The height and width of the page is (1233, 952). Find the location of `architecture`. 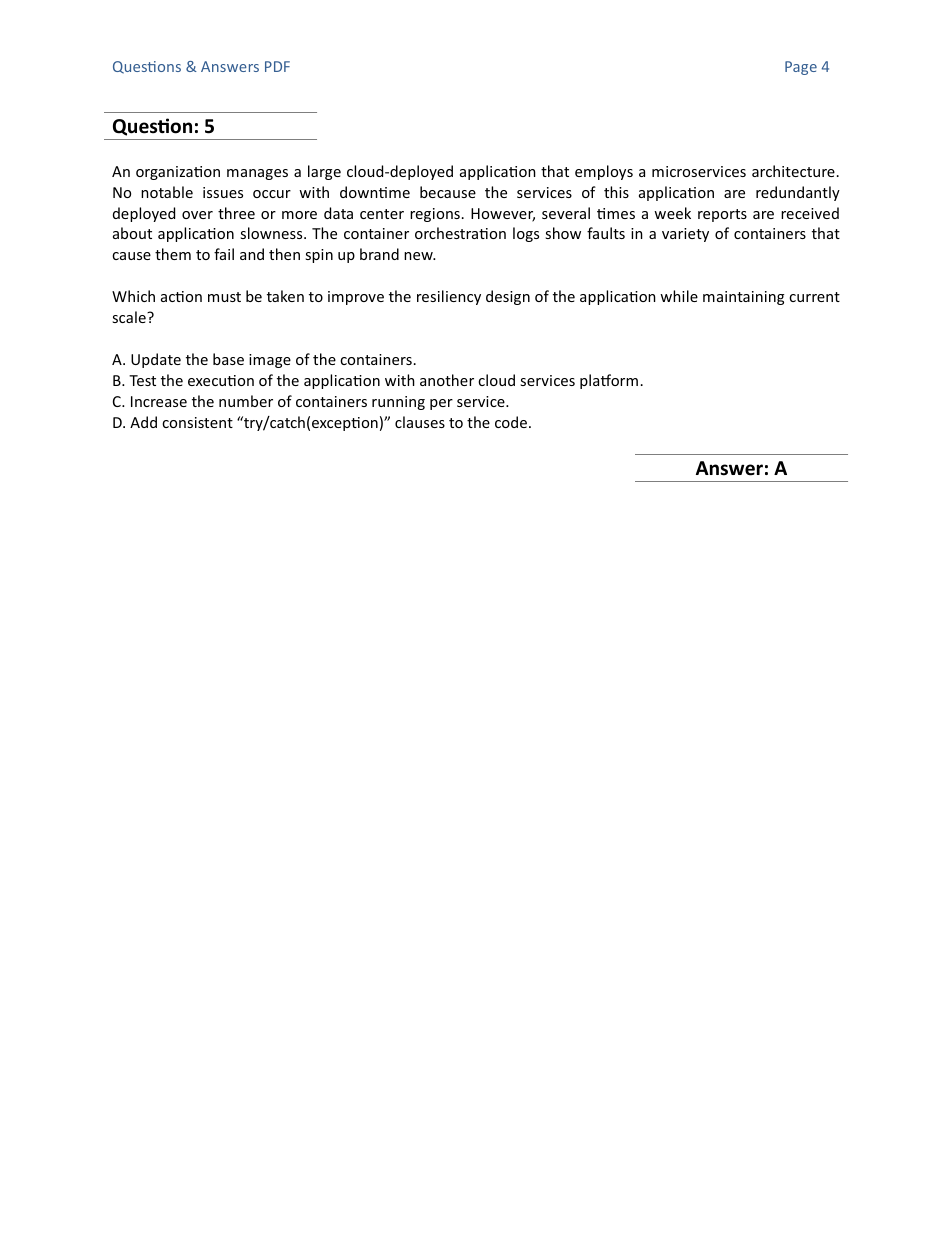

architecture is located at coordinates (793, 171).
